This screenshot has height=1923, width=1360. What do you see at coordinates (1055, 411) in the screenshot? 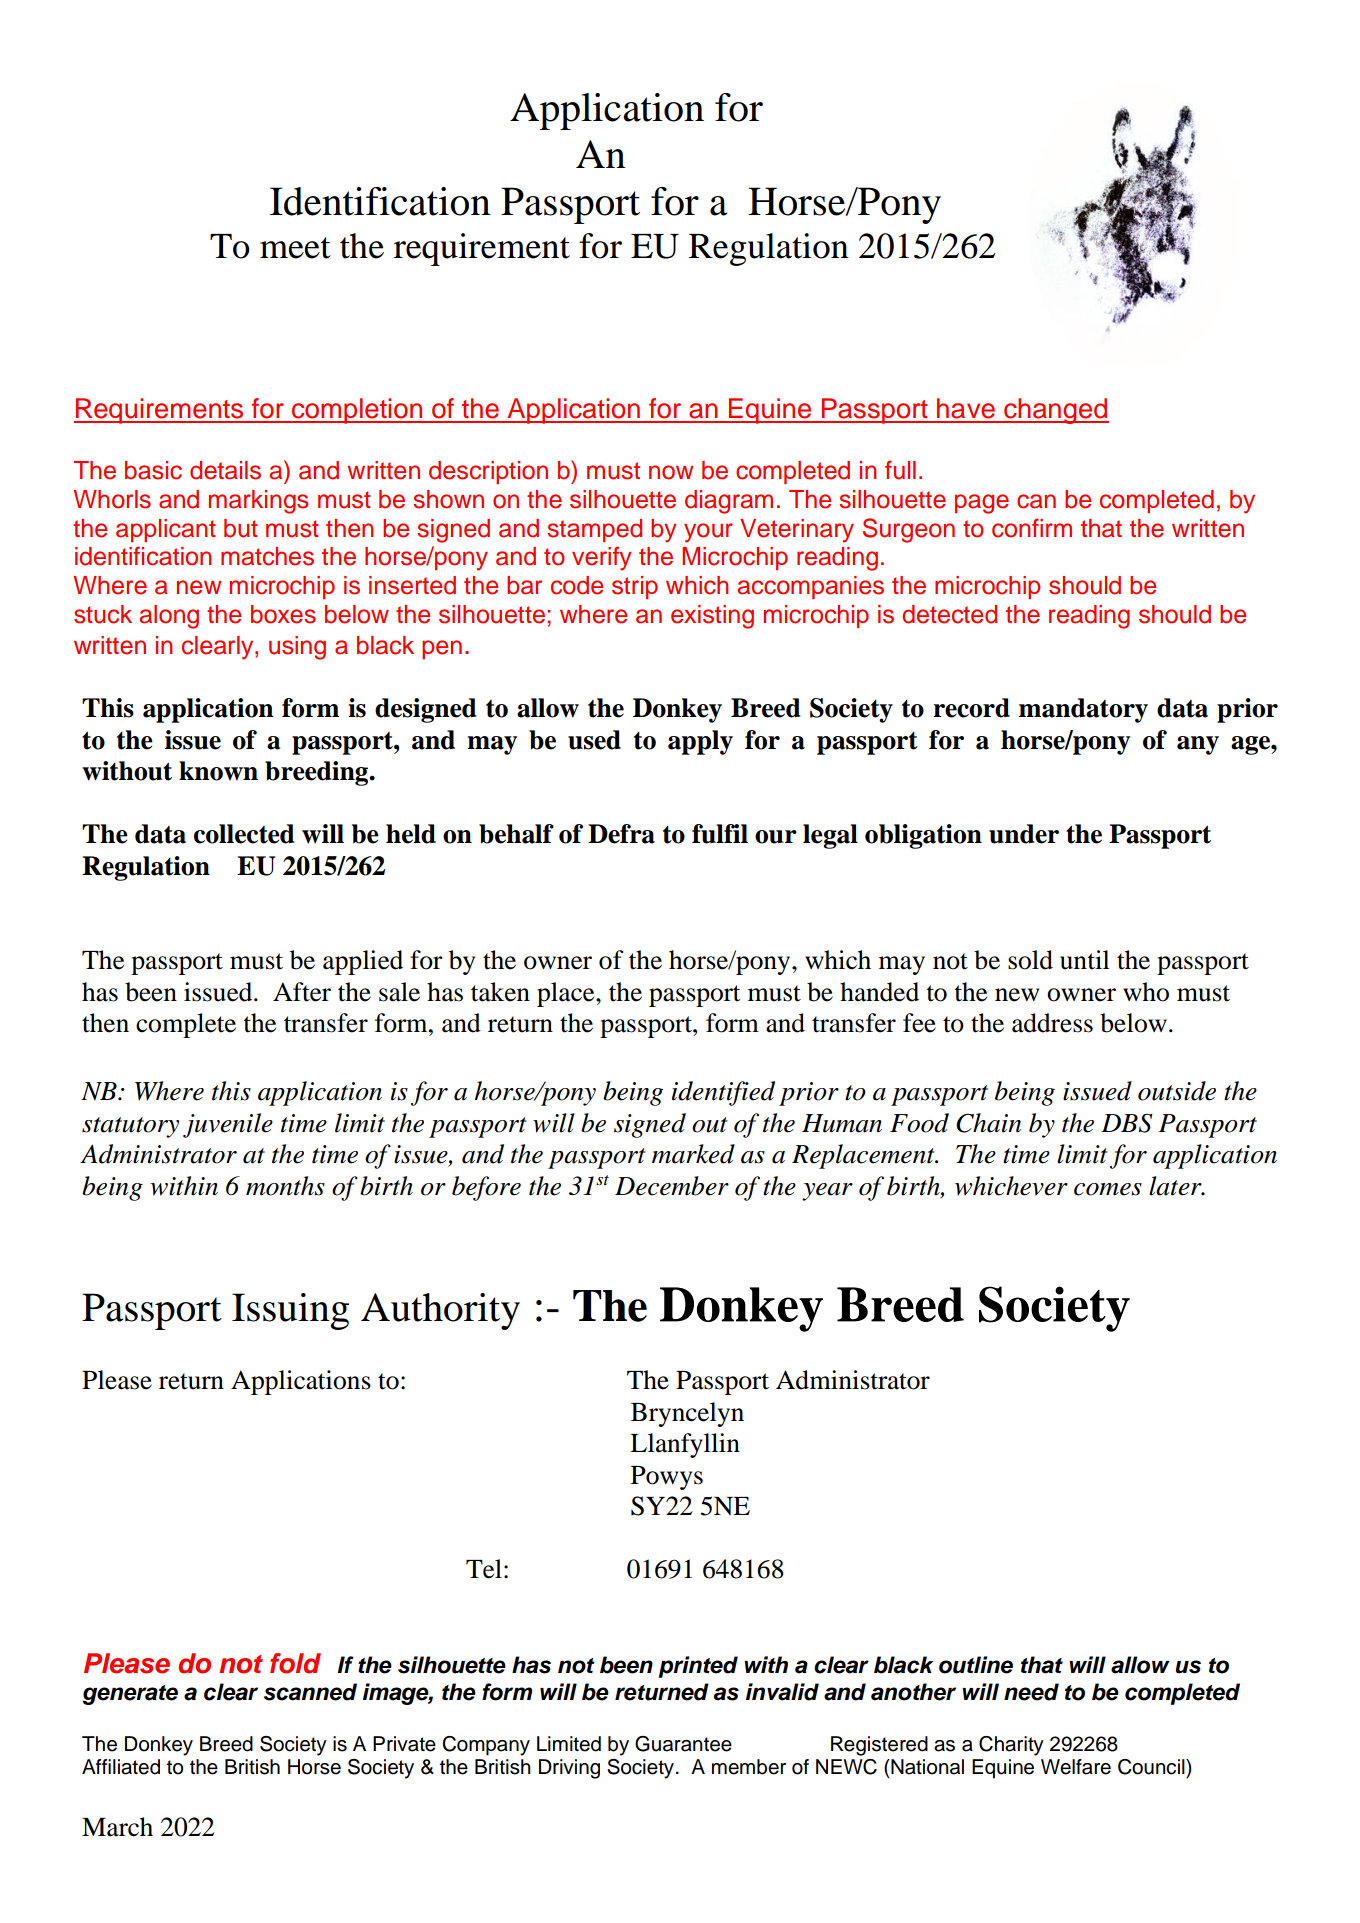
I see `changed` at bounding box center [1055, 411].
